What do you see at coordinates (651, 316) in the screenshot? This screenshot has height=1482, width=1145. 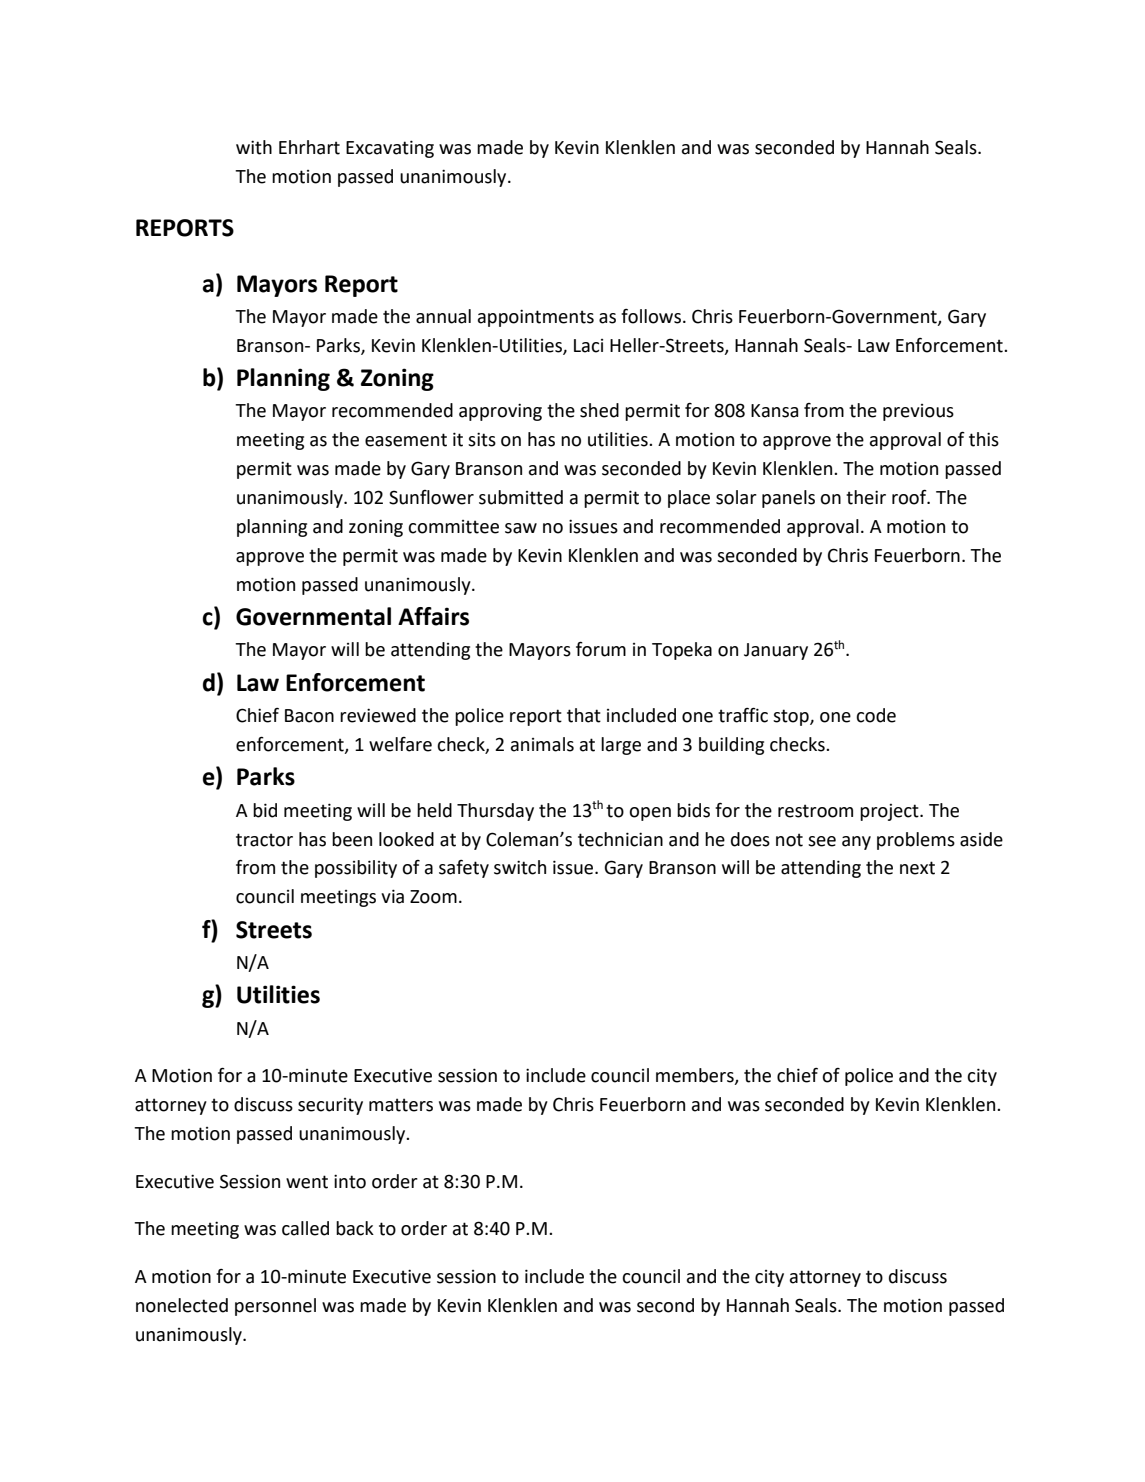 I see `follows` at bounding box center [651, 316].
